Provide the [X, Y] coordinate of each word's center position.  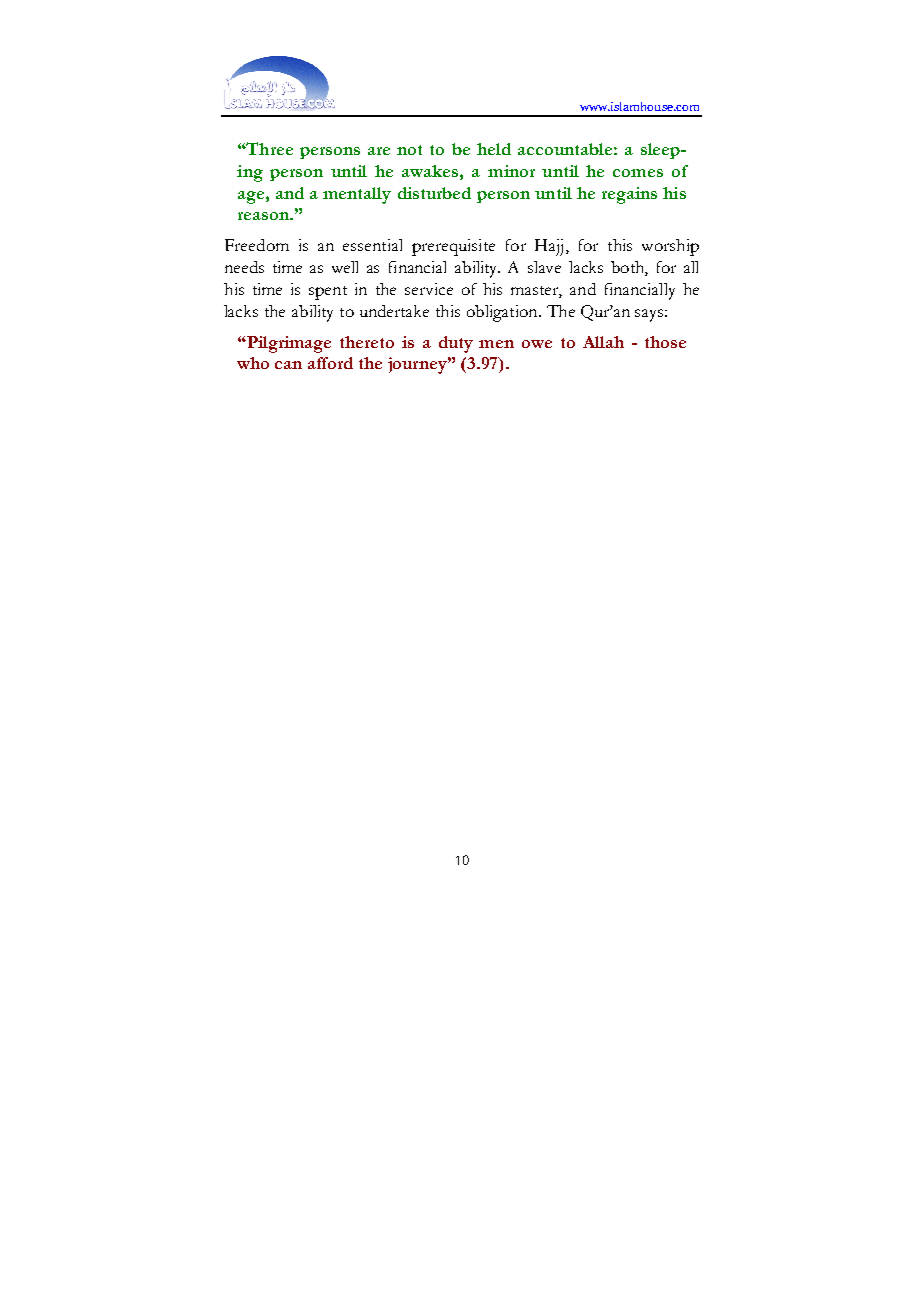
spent [328, 293]
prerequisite [453, 247]
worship [670, 247]
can [288, 365]
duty [456, 344]
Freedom [257, 245]
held [494, 149]
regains [629, 195]
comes [638, 173]
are [379, 151]
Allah [603, 342]
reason [264, 216]
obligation [503, 313]
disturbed [434, 193]
